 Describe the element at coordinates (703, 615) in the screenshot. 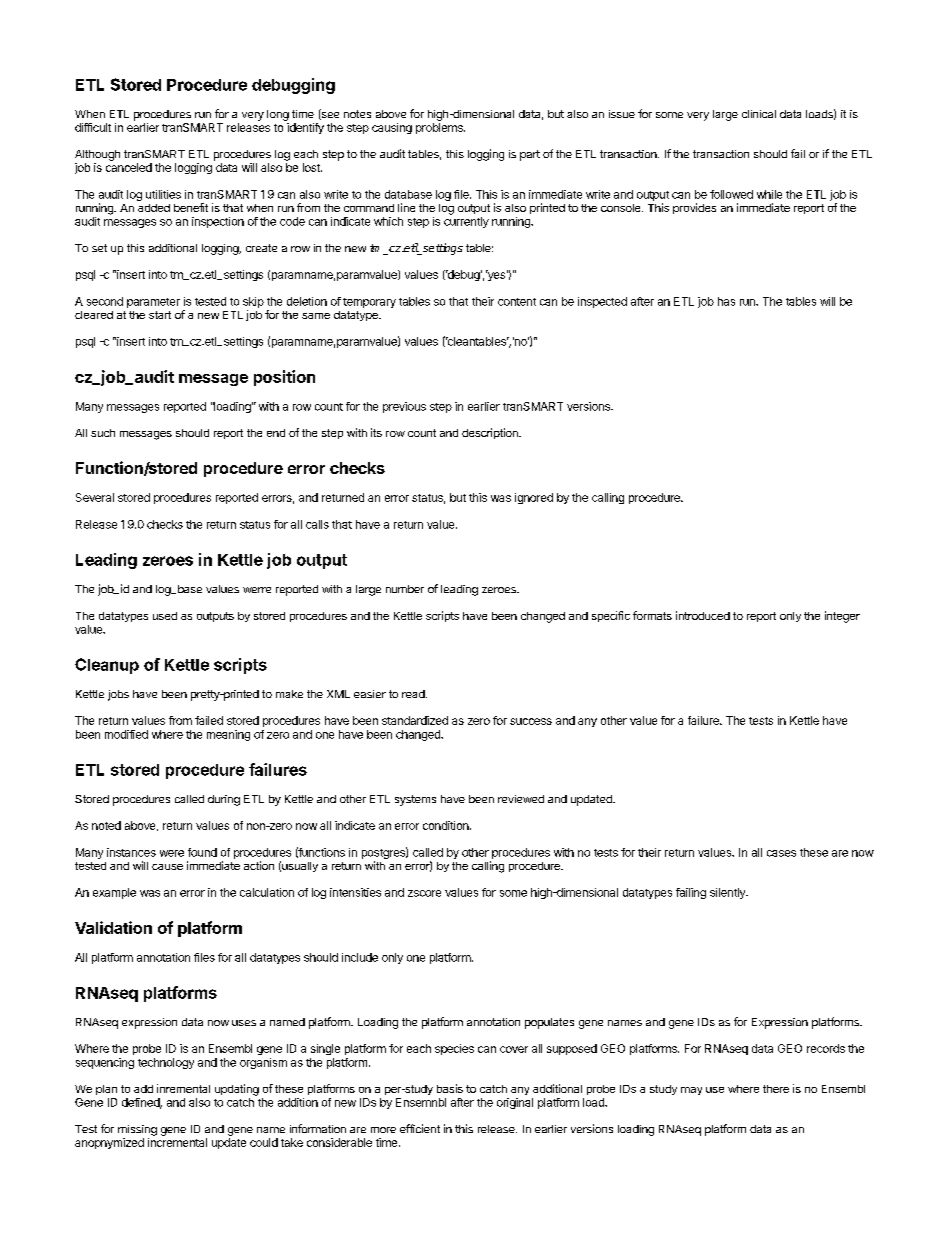

I see `introduced` at that location.
